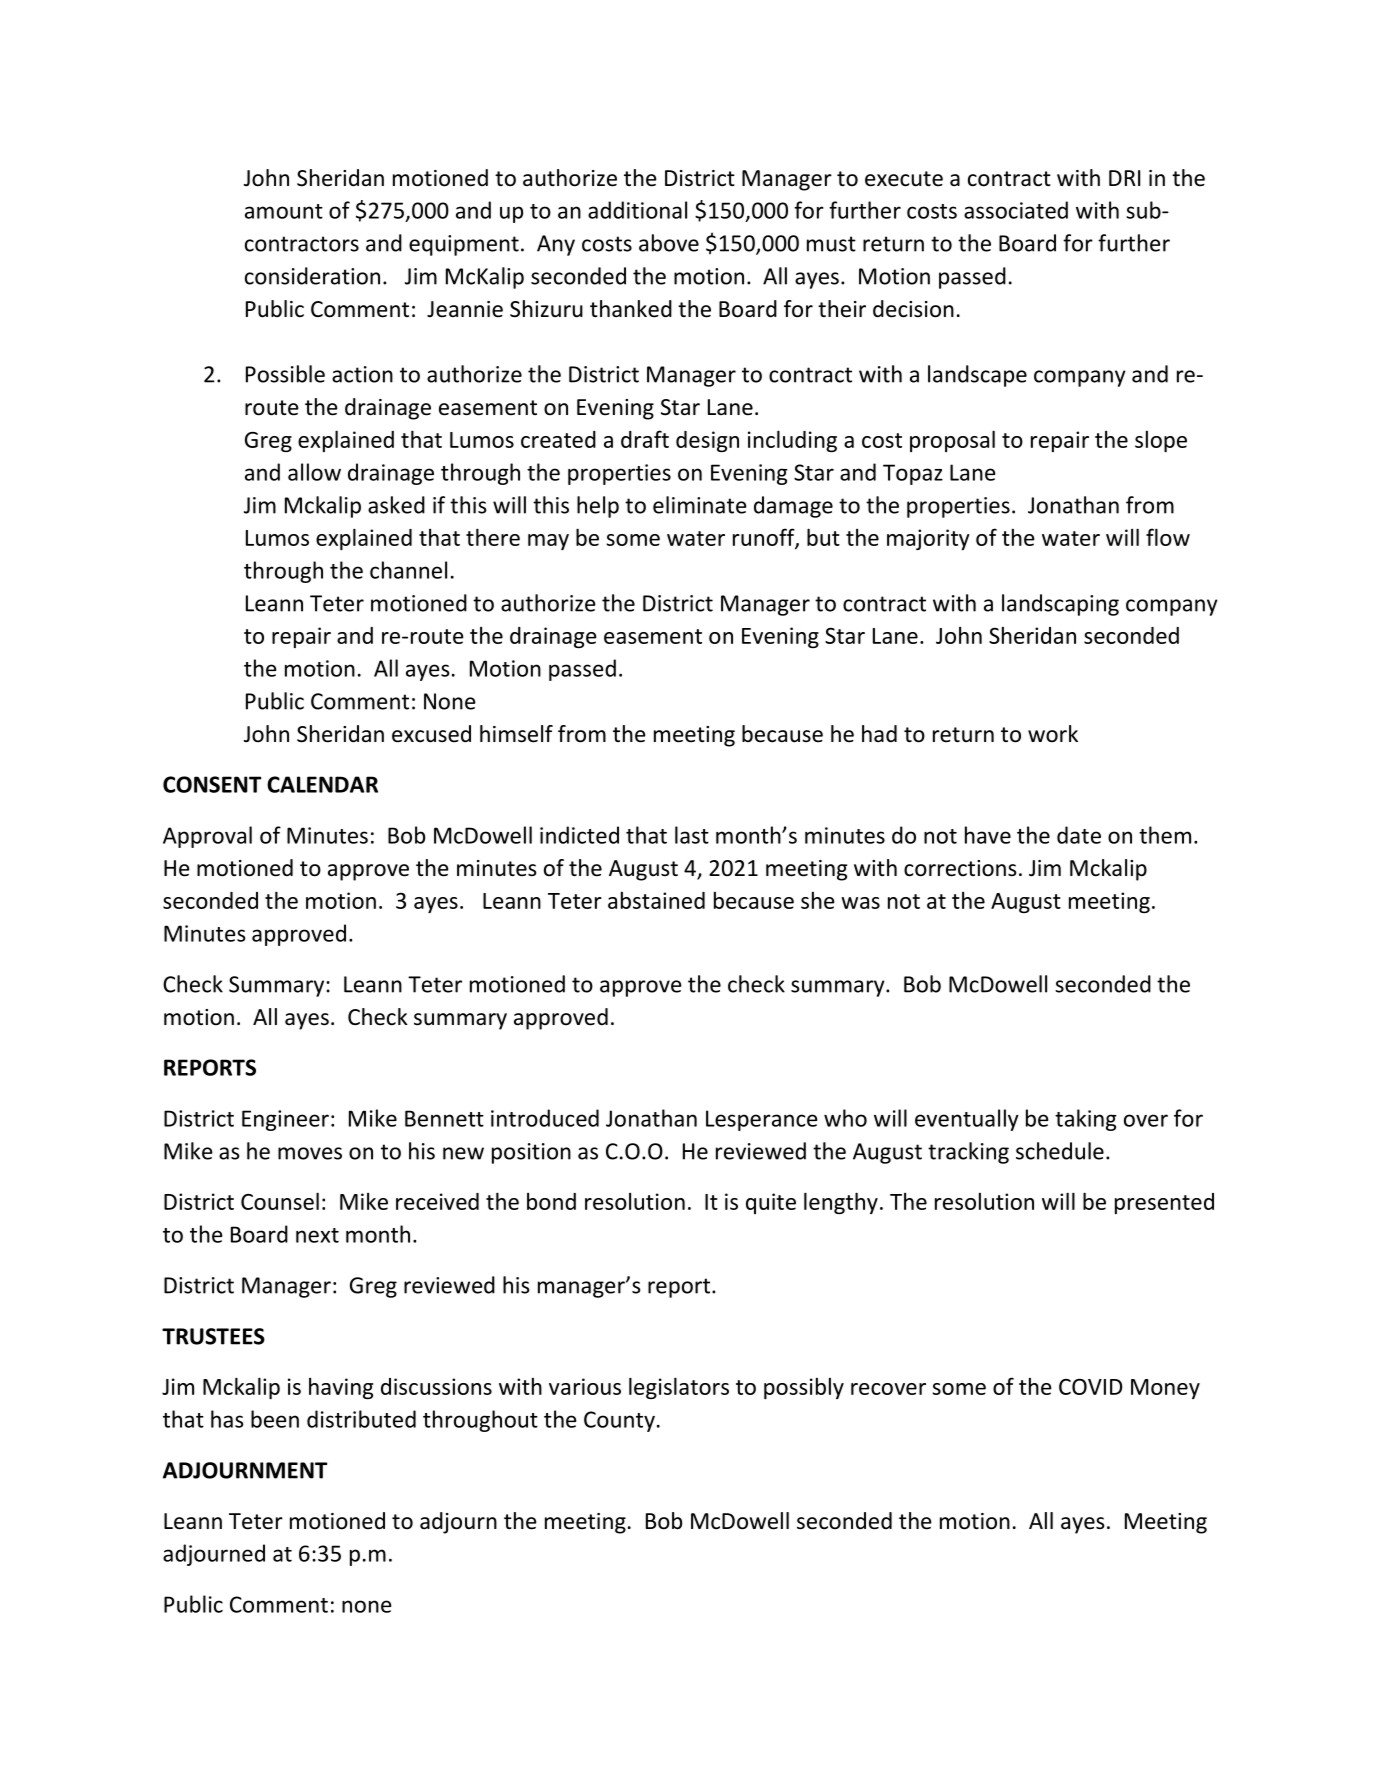  I want to click on legislators, so click(679, 1388).
